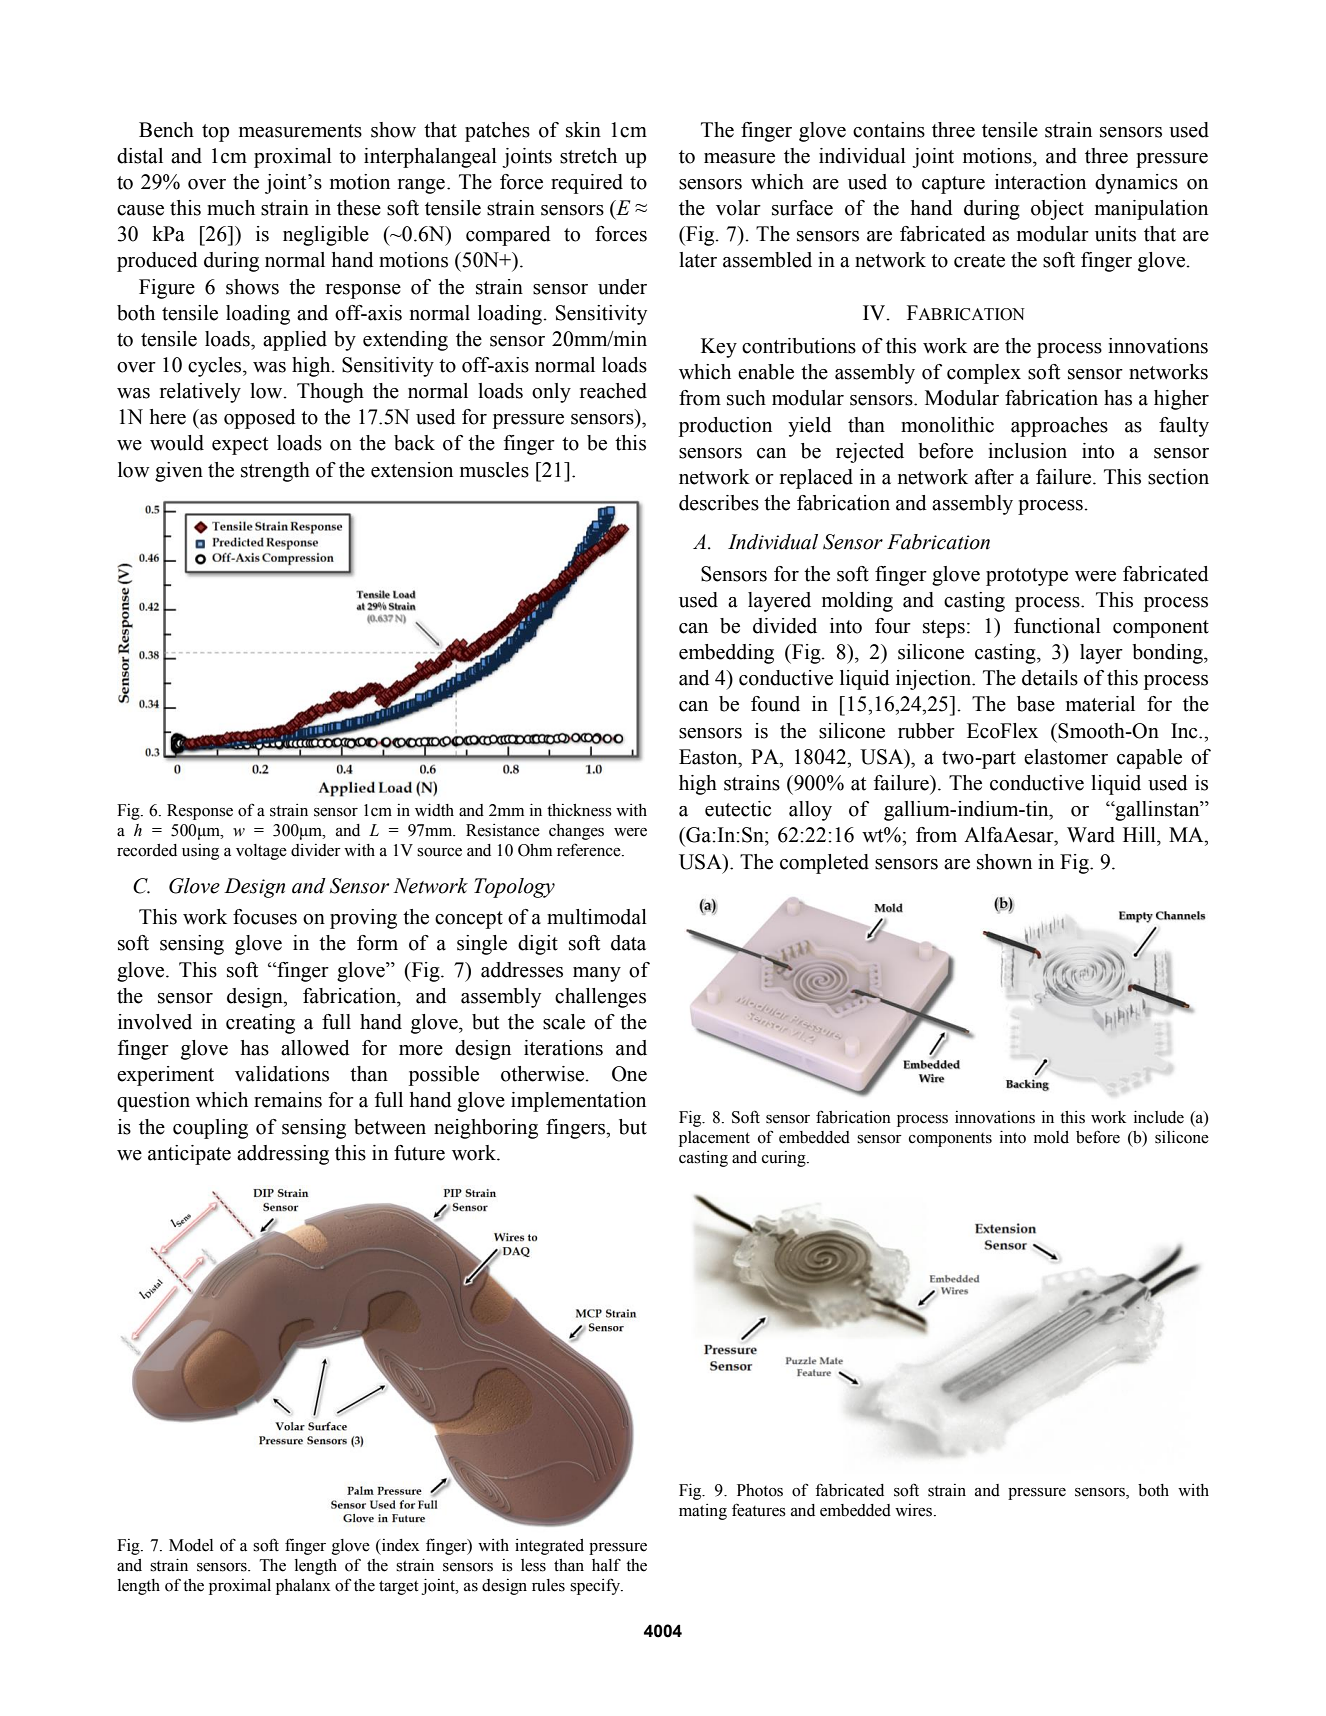  I want to click on voltage, so click(261, 852).
